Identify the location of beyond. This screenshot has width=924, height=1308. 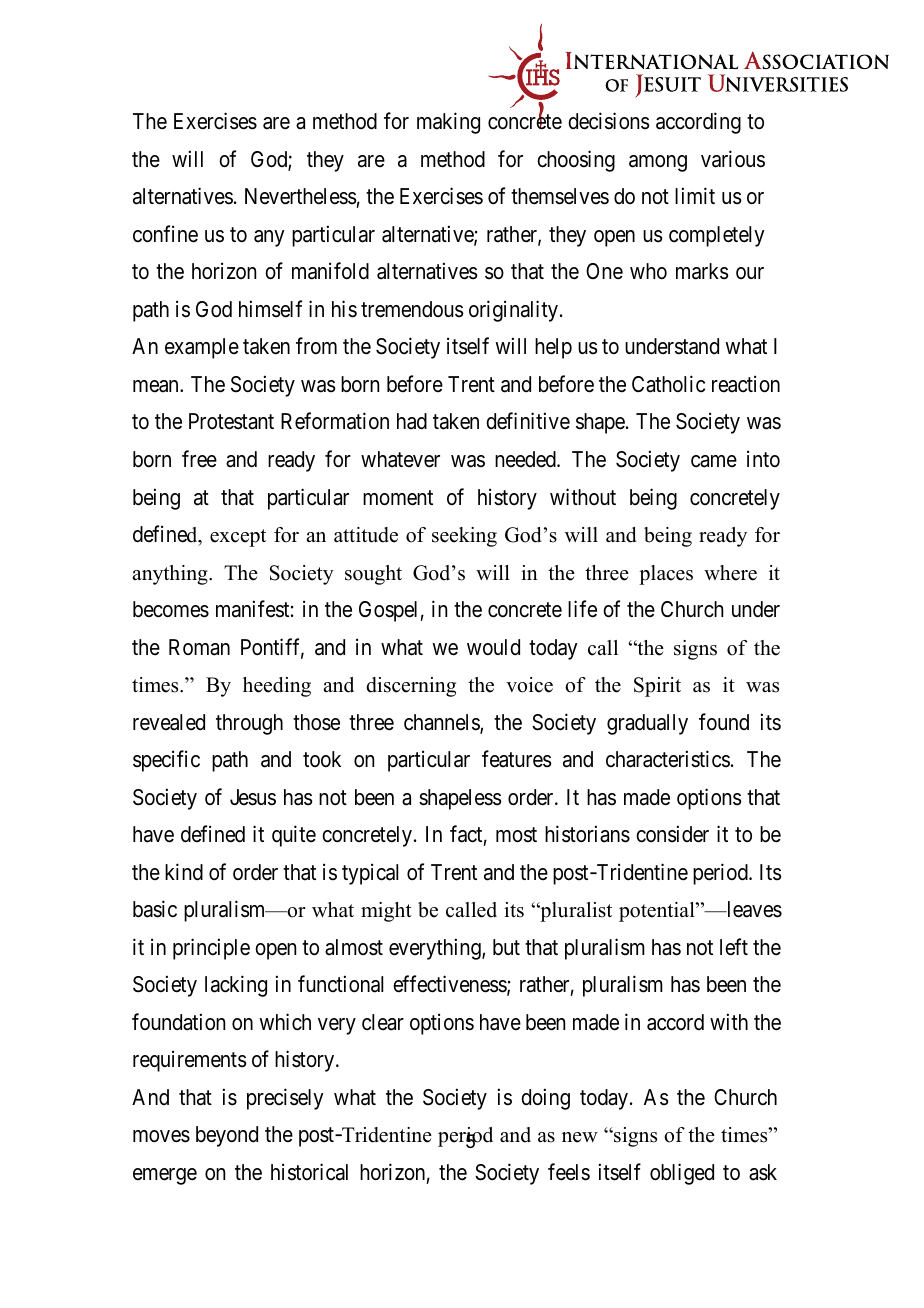
(227, 1136).
